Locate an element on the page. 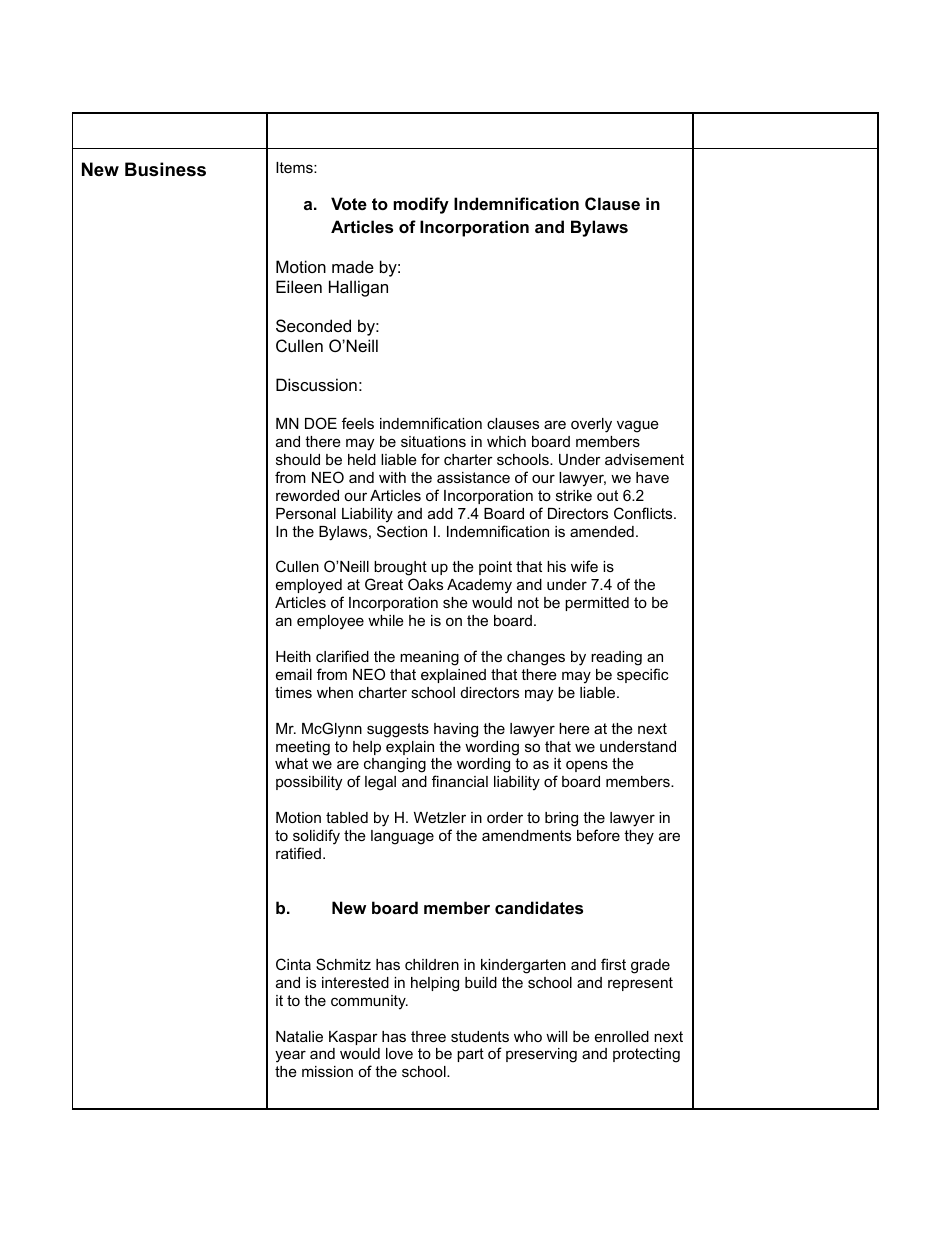  modify is located at coordinates (421, 205).
